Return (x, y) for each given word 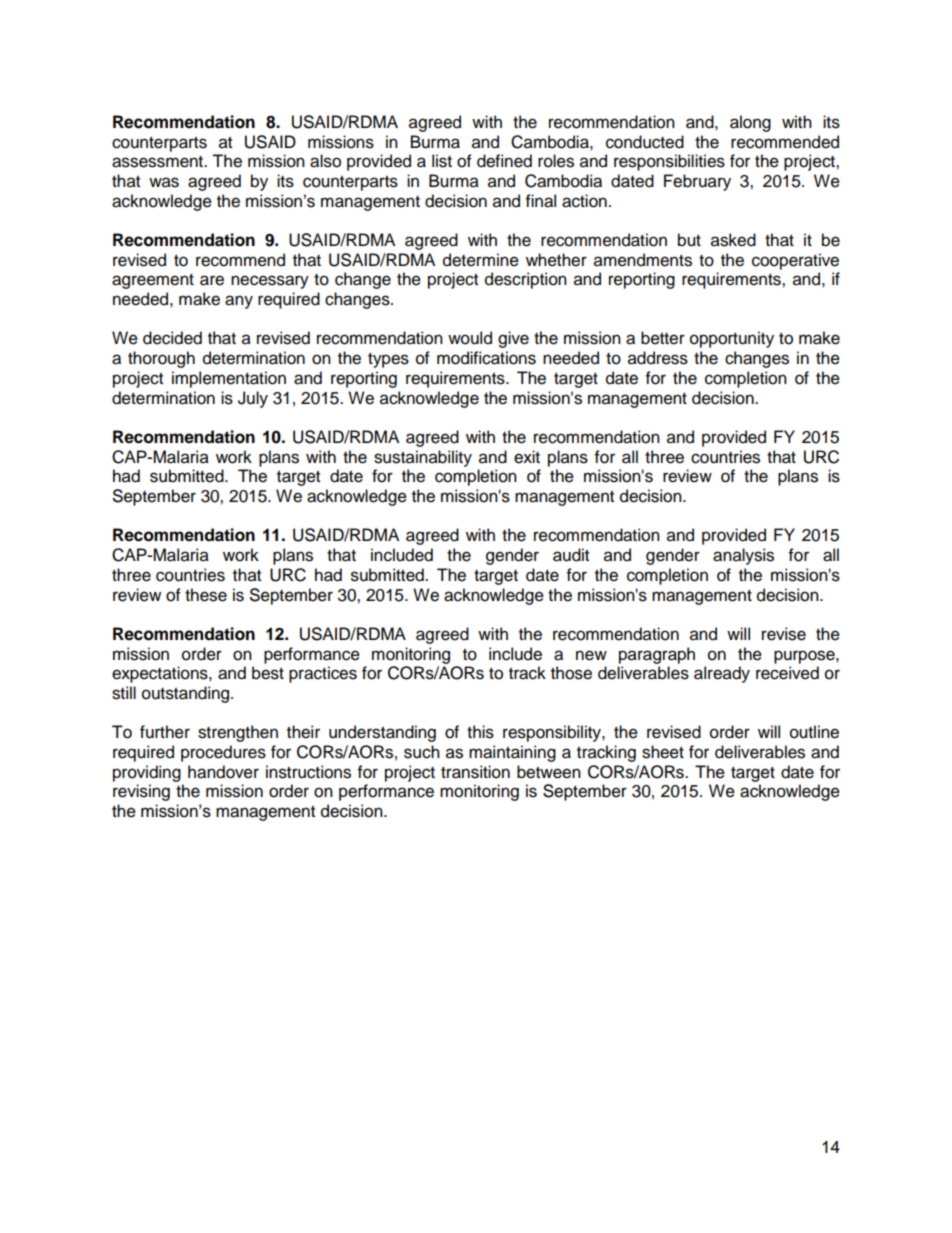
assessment (158, 162)
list (442, 161)
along (750, 123)
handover (223, 772)
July (253, 399)
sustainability (423, 458)
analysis (743, 556)
